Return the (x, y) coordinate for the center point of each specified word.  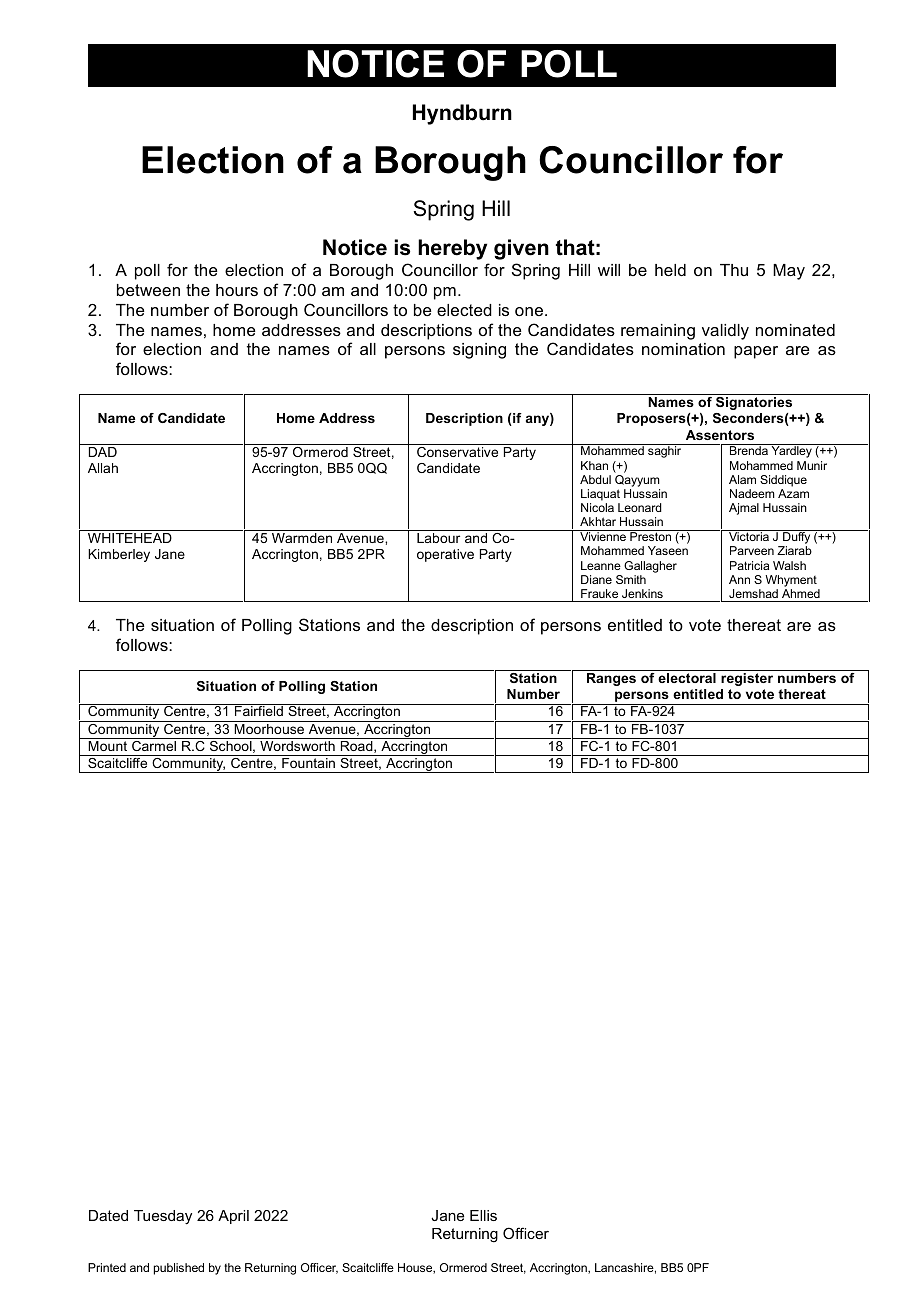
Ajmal (744, 509)
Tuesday (163, 1217)
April (233, 1217)
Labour (438, 538)
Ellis (483, 1215)
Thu (734, 270)
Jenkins (642, 593)
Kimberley (119, 555)
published (179, 1269)
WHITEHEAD (130, 538)
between (148, 290)
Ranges (611, 679)
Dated (108, 1215)
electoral (687, 678)
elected (464, 310)
